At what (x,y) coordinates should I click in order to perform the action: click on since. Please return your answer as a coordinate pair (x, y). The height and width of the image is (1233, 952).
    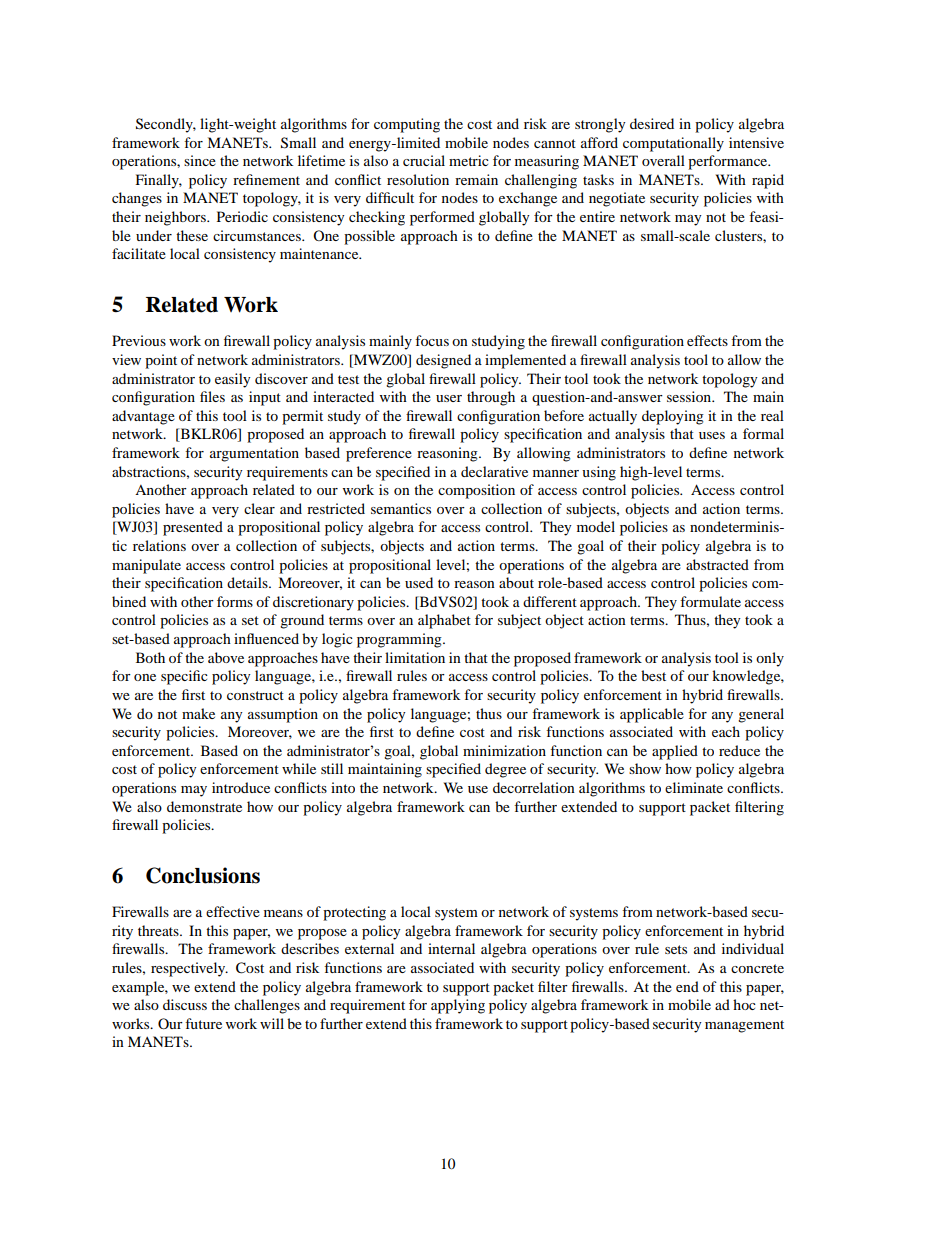
    Looking at the image, I should click on (200, 160).
